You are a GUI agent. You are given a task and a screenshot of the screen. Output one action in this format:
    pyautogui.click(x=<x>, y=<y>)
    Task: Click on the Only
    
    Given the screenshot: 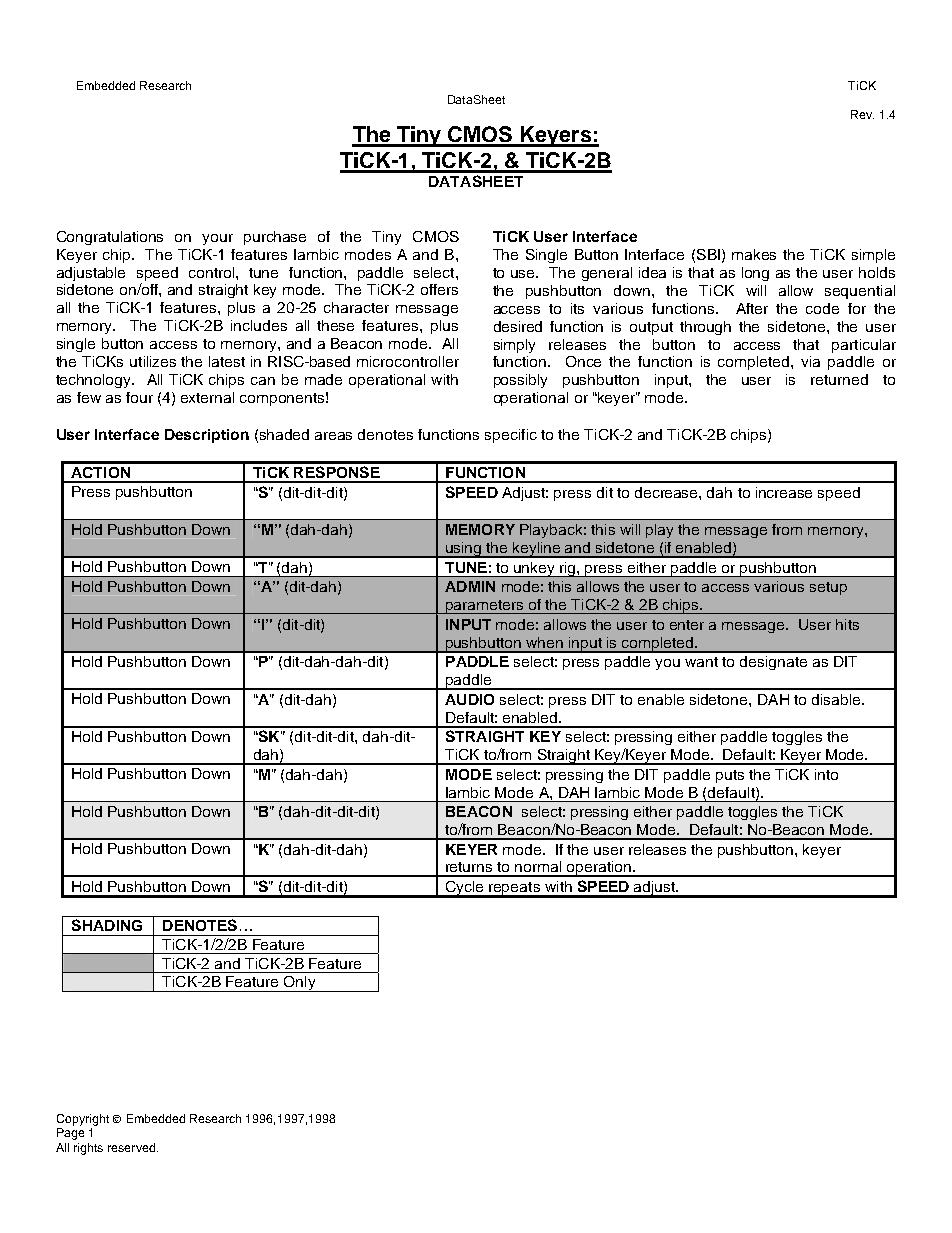 What is the action you would take?
    pyautogui.click(x=300, y=984)
